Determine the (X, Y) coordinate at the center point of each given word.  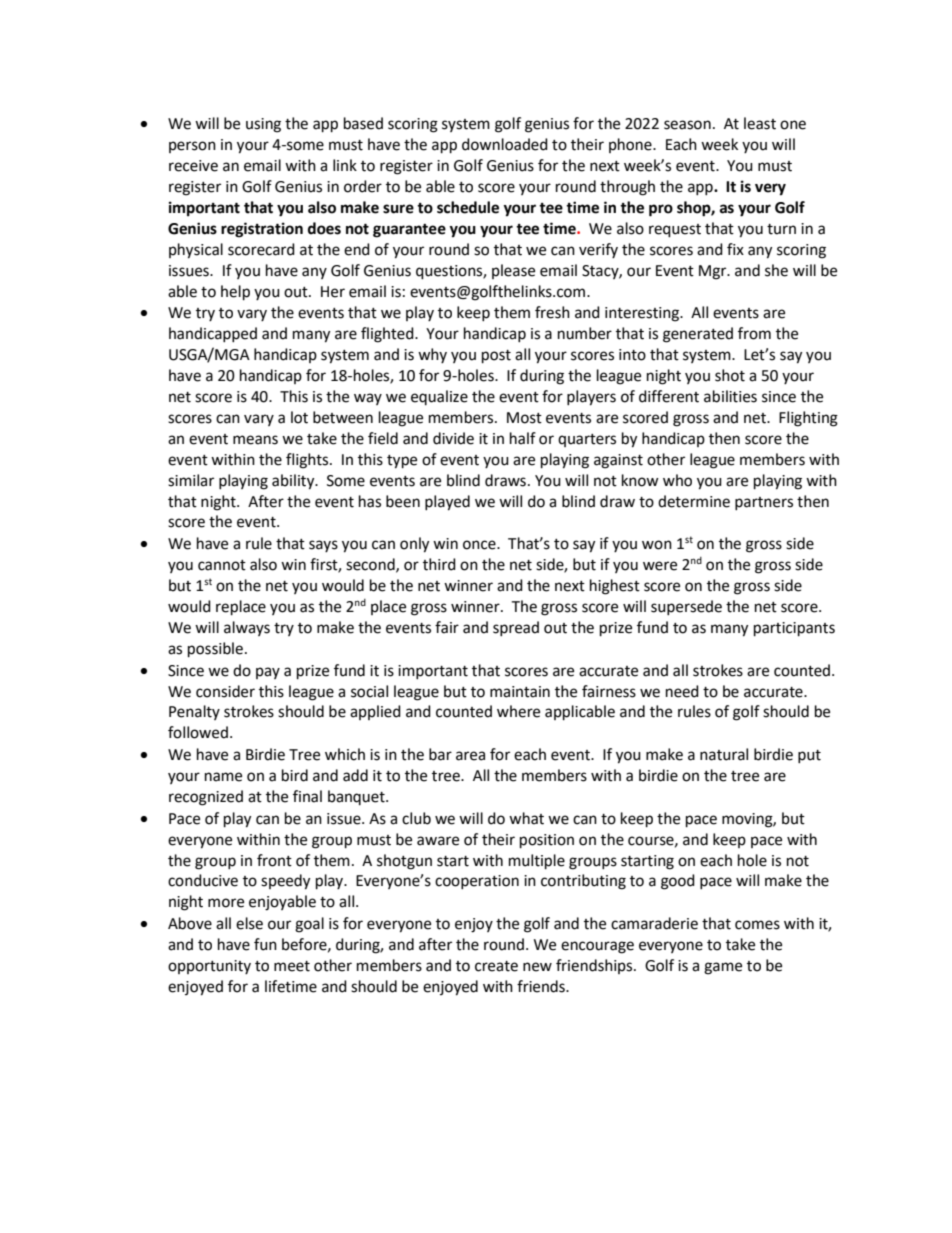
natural (724, 754)
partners (764, 503)
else (249, 923)
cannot (222, 565)
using (263, 125)
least (760, 123)
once (480, 545)
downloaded (505, 144)
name (223, 777)
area (470, 756)
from (754, 333)
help (235, 293)
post (496, 357)
